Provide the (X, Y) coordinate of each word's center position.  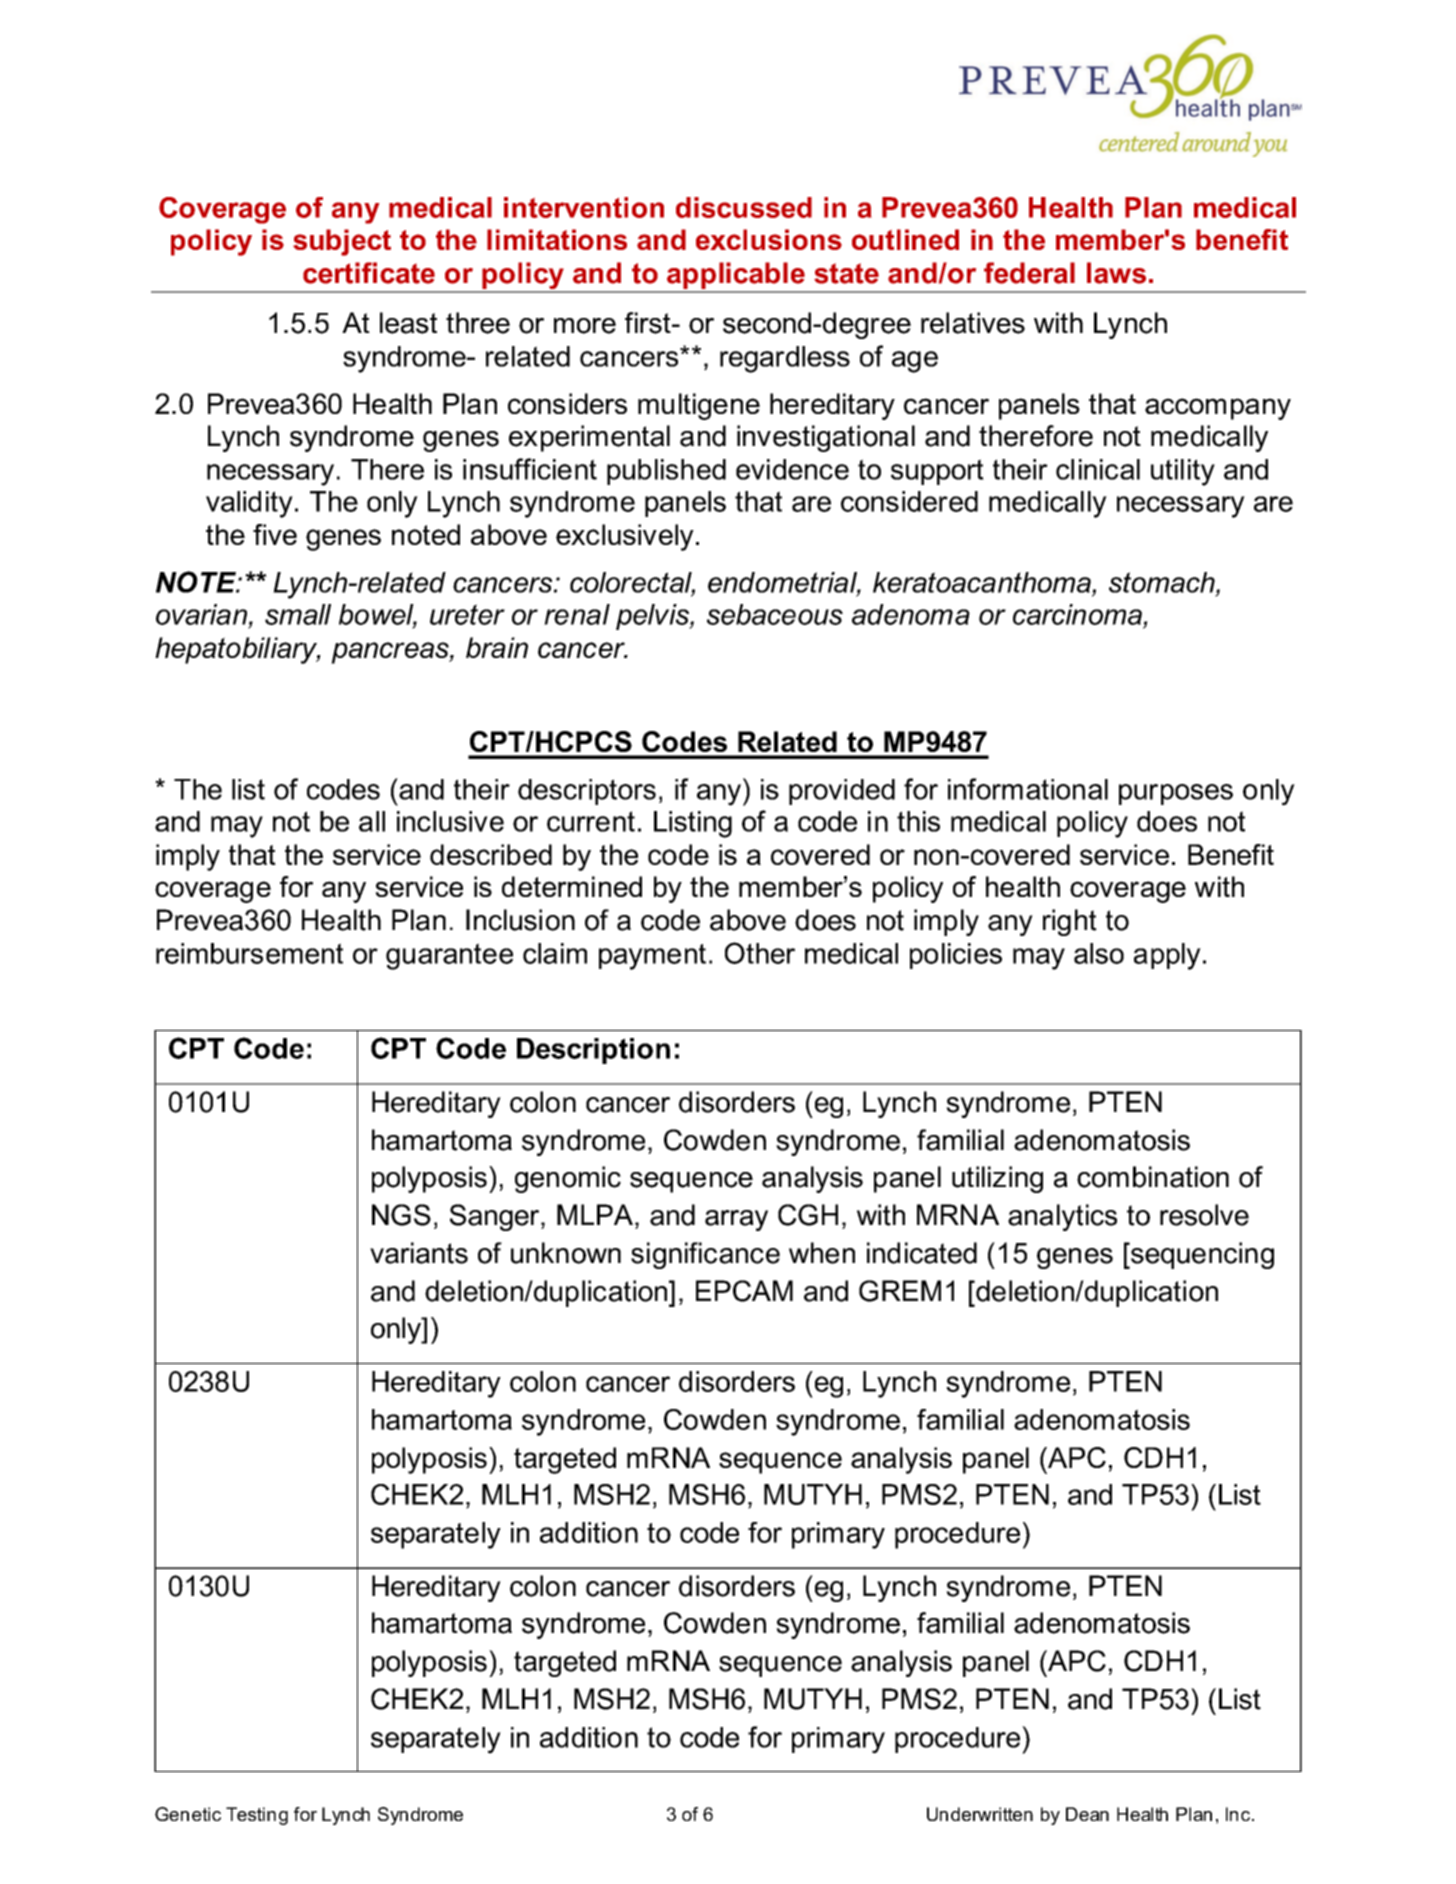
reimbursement (249, 953)
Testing (257, 1816)
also (1099, 953)
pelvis (653, 617)
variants (419, 1253)
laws (1116, 273)
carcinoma (1077, 614)
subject (342, 242)
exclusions (769, 239)
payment (652, 957)
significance (705, 1255)
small (298, 614)
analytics (1062, 1217)
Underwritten (980, 1814)
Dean (1087, 1814)
